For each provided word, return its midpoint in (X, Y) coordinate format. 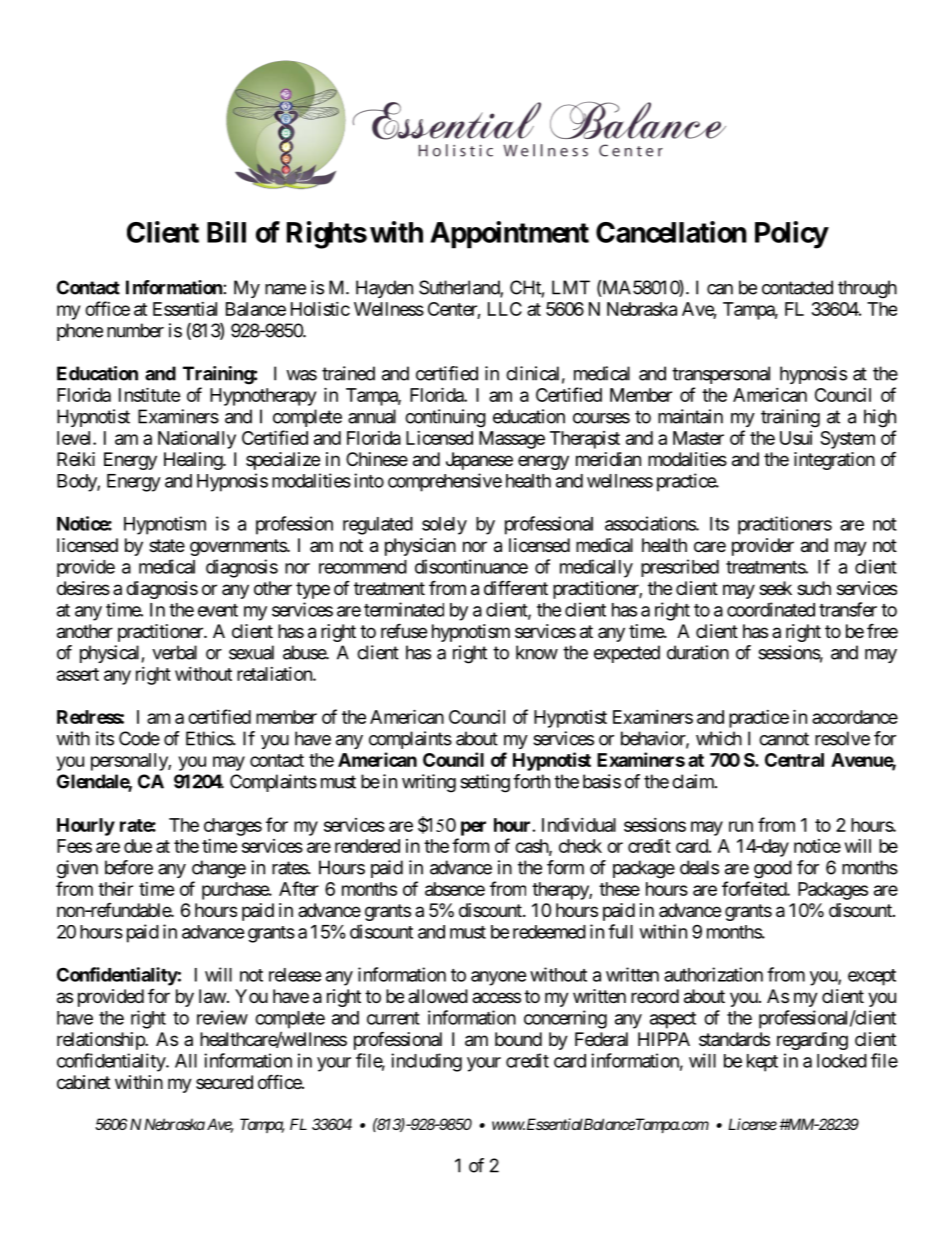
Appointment (509, 235)
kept (762, 1063)
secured (224, 1082)
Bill (226, 232)
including (426, 1062)
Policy (791, 235)
